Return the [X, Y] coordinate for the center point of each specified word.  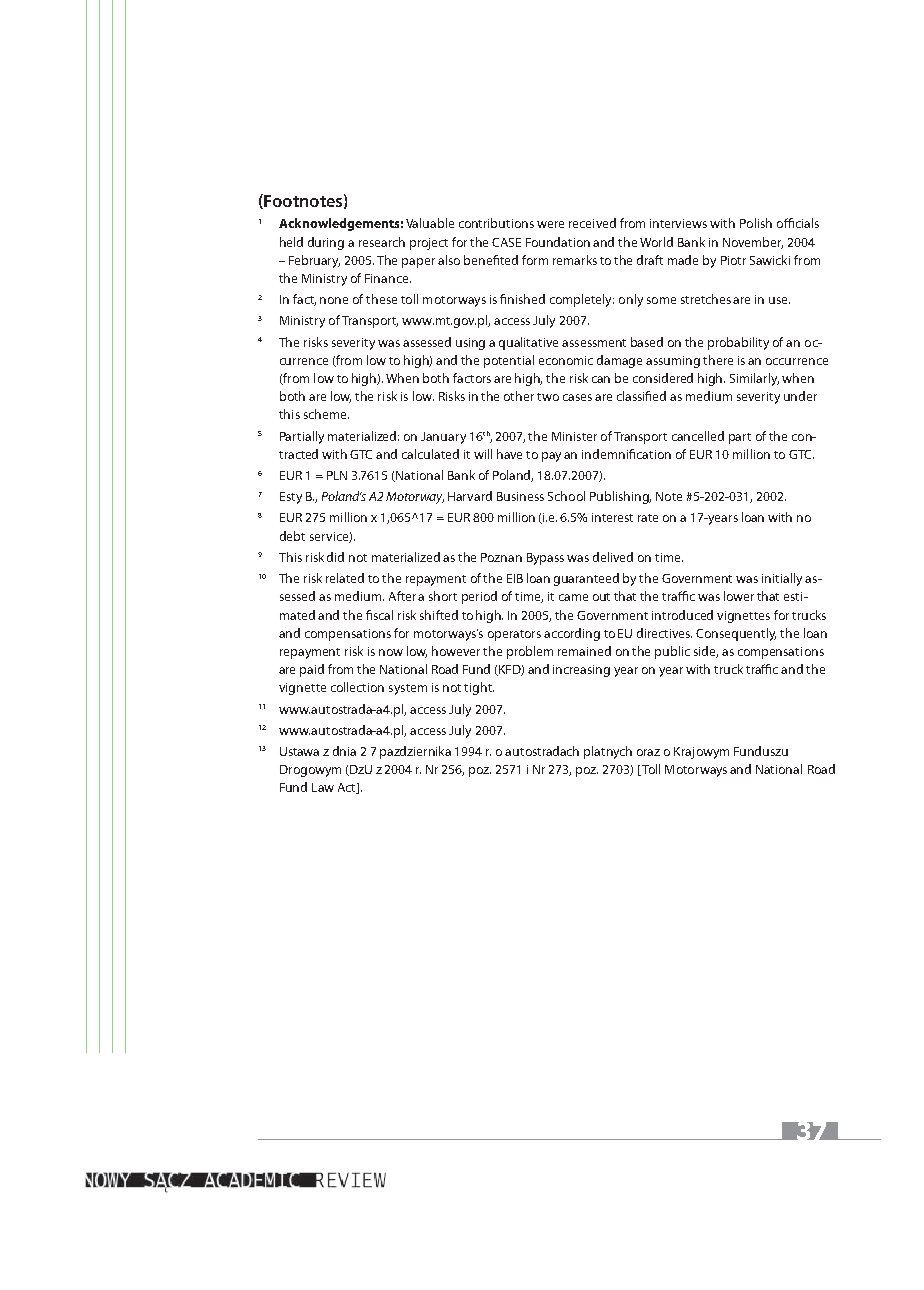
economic [566, 360]
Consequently [736, 634]
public [672, 652]
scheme [326, 414]
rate [648, 518]
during [326, 243]
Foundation [558, 242]
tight [479, 688]
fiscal [379, 615]
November [753, 243]
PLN [337, 475]
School [566, 496]
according [572, 634]
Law [323, 787]
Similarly [754, 379]
